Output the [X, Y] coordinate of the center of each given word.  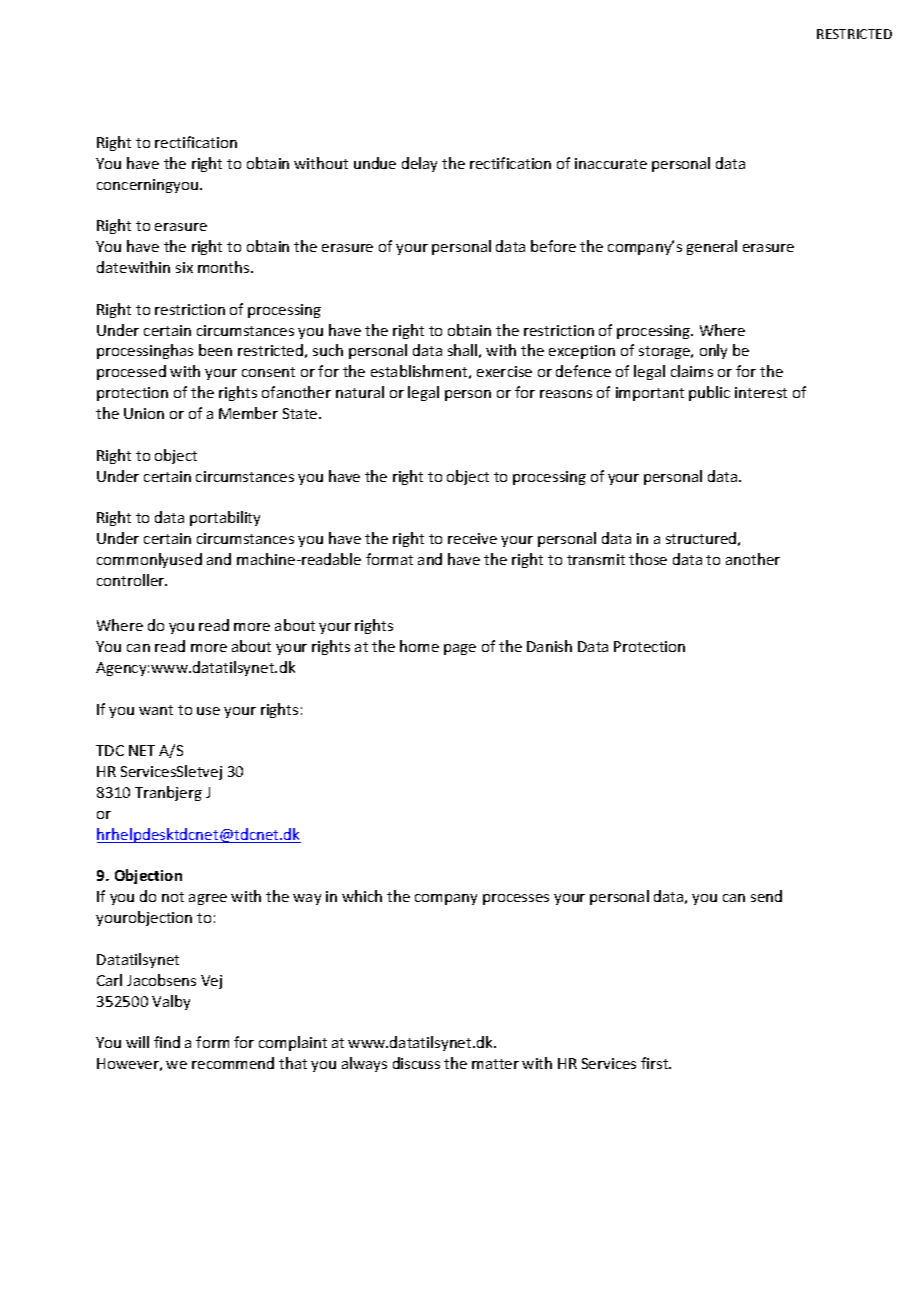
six [184, 267]
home [419, 646]
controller [132, 580]
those [648, 559]
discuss [416, 1063]
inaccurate [611, 163]
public [709, 393]
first [656, 1063]
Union [144, 413]
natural [360, 392]
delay [419, 164]
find [167, 1042]
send [766, 896]
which [362, 896]
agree [208, 899]
